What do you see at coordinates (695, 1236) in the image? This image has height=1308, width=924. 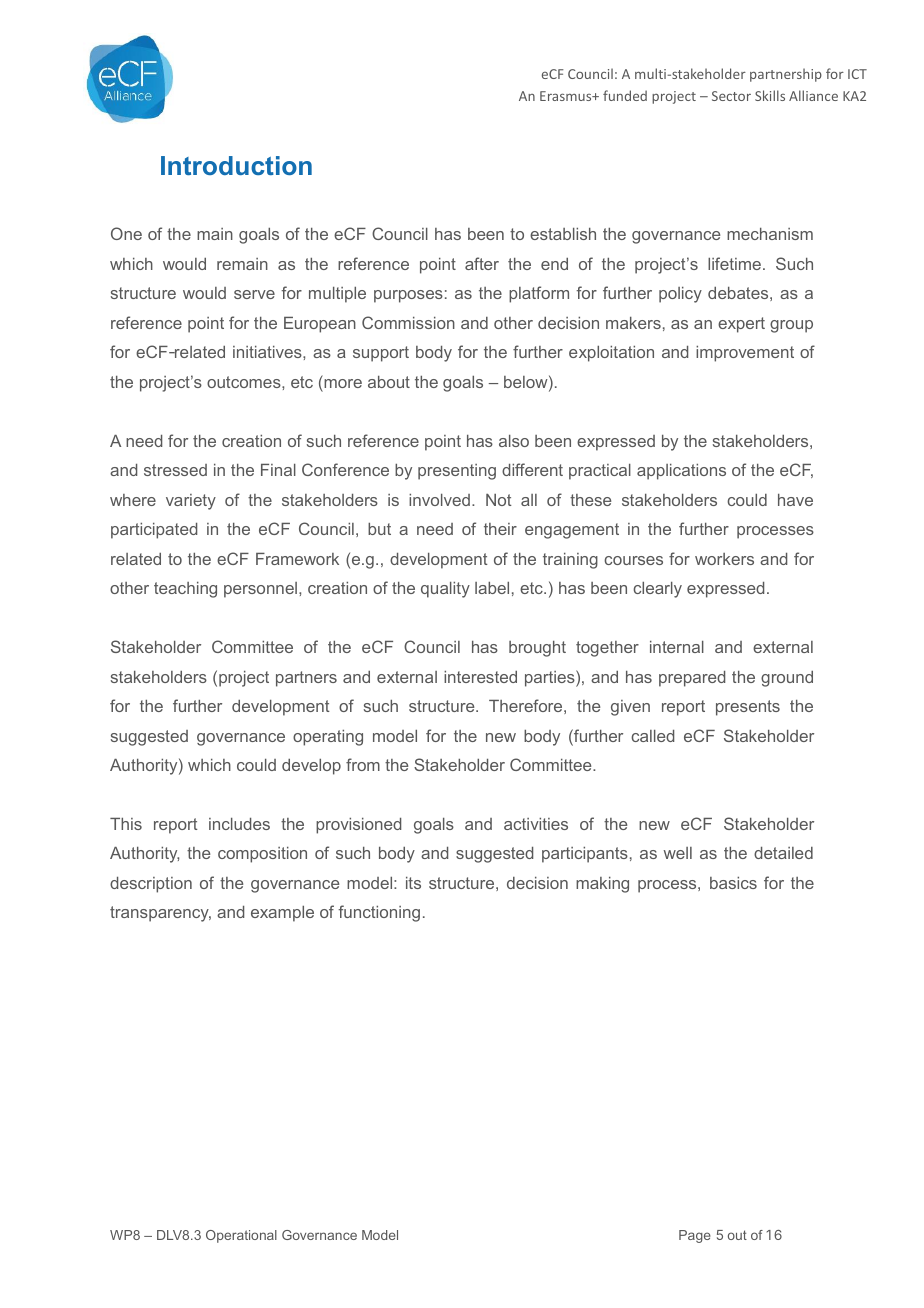 I see `Page` at bounding box center [695, 1236].
